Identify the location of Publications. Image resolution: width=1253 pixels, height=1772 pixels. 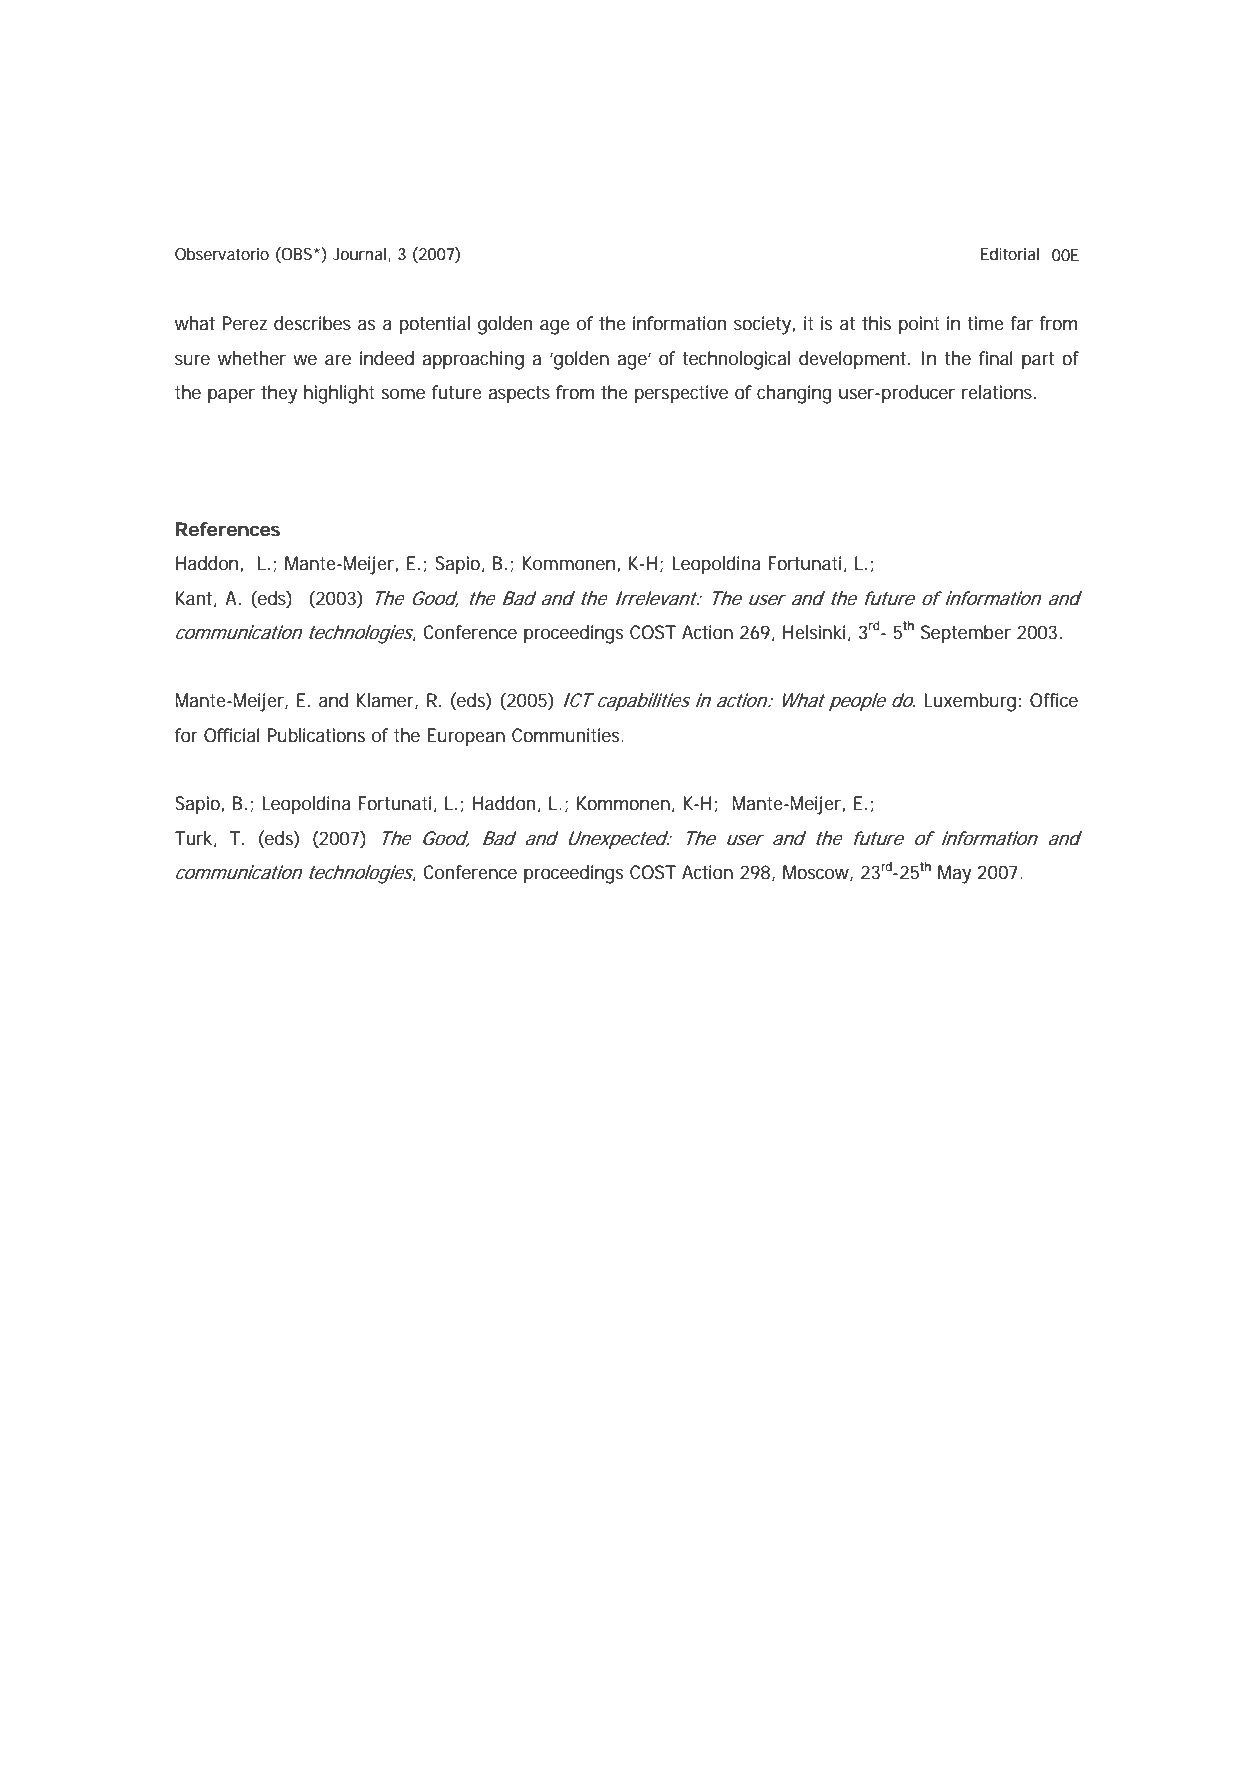
(316, 735).
